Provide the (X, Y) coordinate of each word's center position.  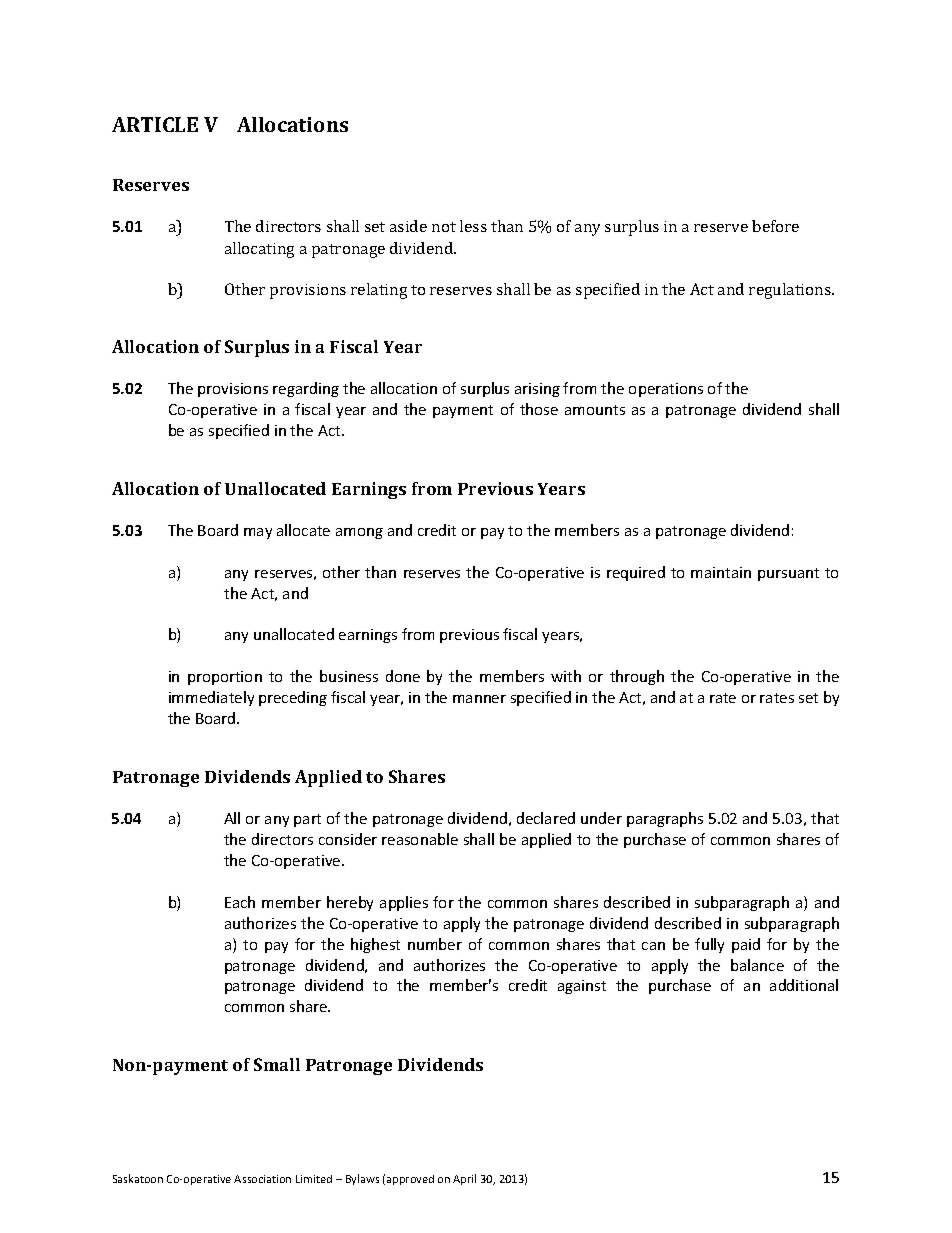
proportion (225, 678)
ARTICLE (155, 124)
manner (479, 699)
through (637, 677)
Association (262, 1179)
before (775, 226)
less (473, 226)
